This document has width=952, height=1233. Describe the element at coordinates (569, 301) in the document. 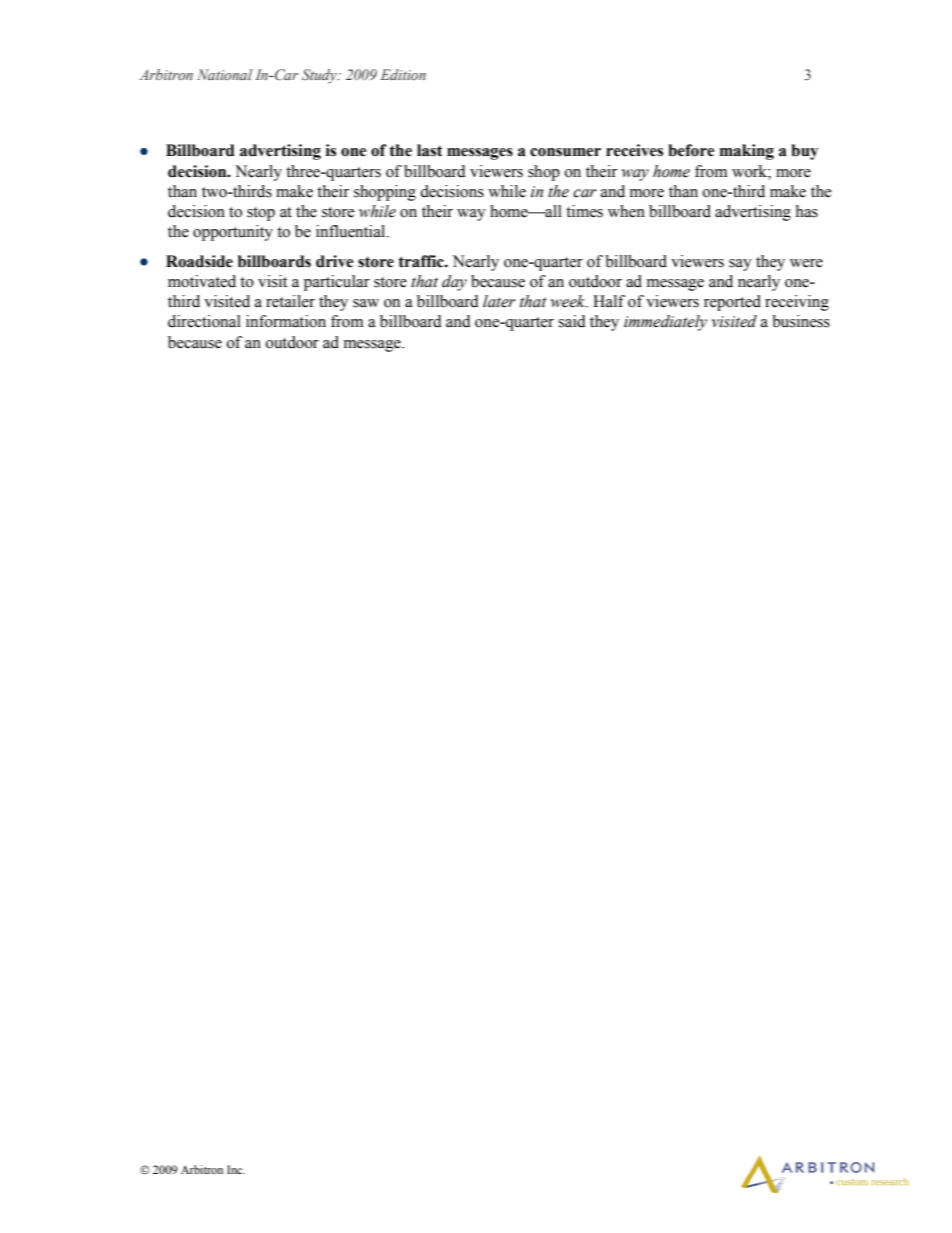

I see `week` at that location.
